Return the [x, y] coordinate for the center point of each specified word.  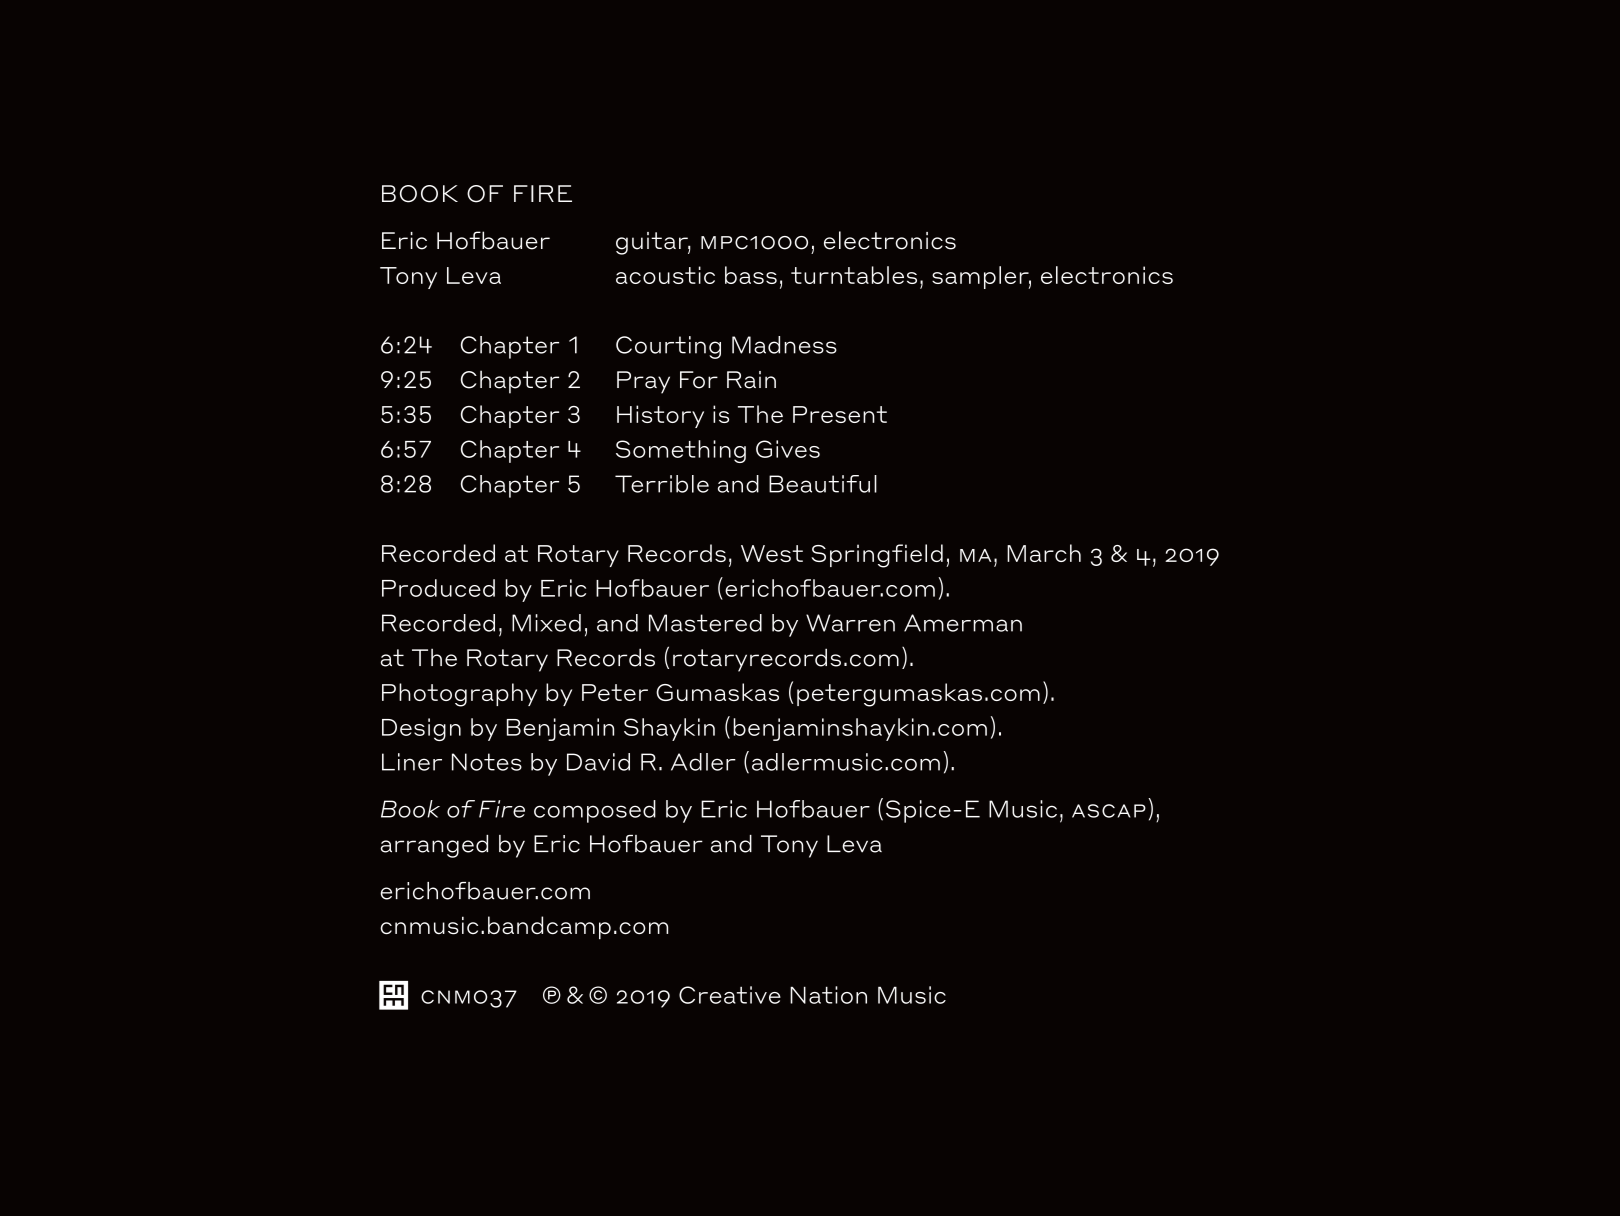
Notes [487, 762]
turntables [854, 275]
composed [595, 811]
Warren [850, 623]
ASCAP [1109, 811]
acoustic [665, 275]
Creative [730, 995]
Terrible [662, 484]
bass [751, 275]
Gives [788, 449]
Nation [828, 995]
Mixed [546, 623]
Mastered [705, 623]
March [1044, 553]
